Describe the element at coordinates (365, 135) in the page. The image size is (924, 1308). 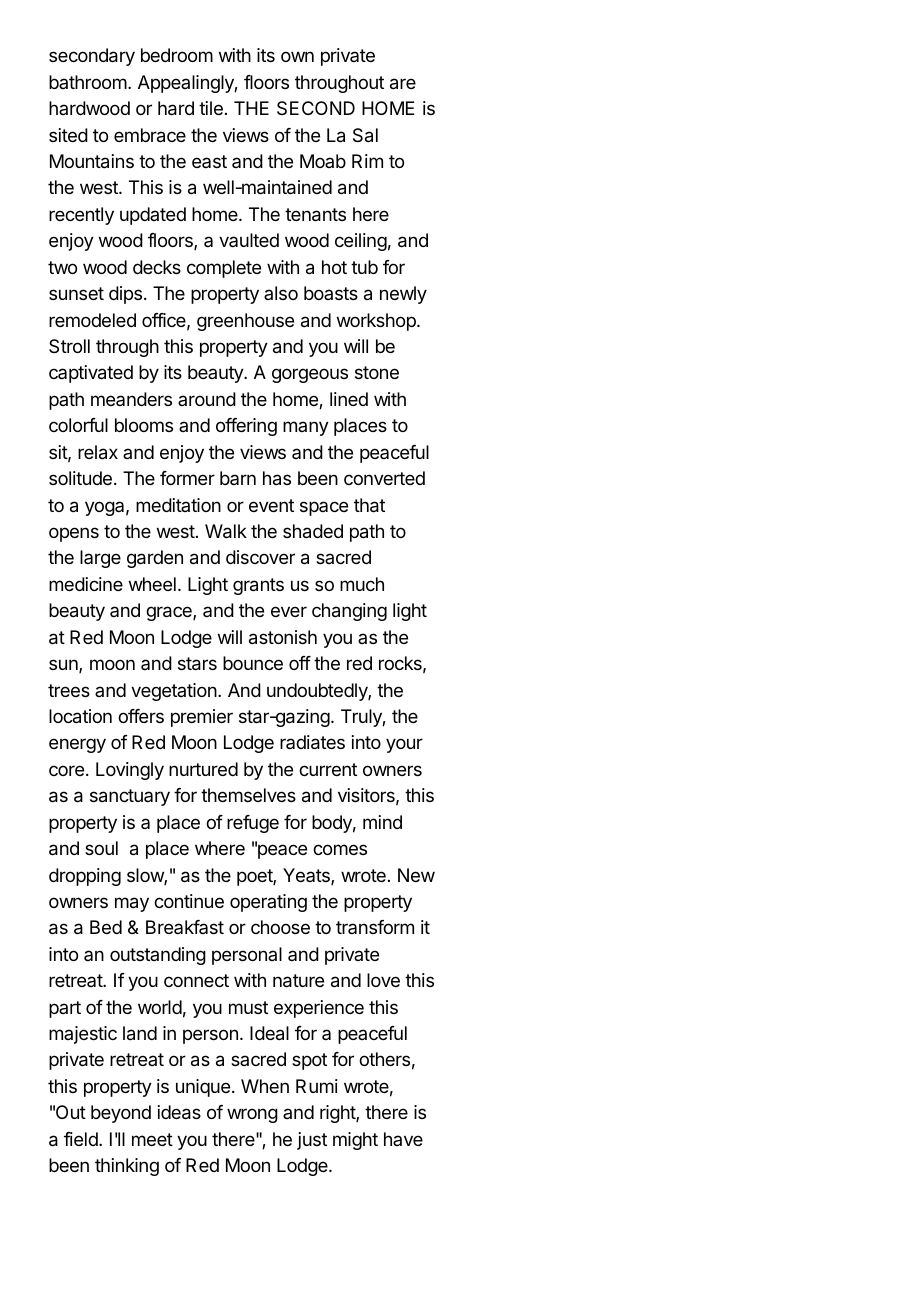
I see `Sal` at that location.
